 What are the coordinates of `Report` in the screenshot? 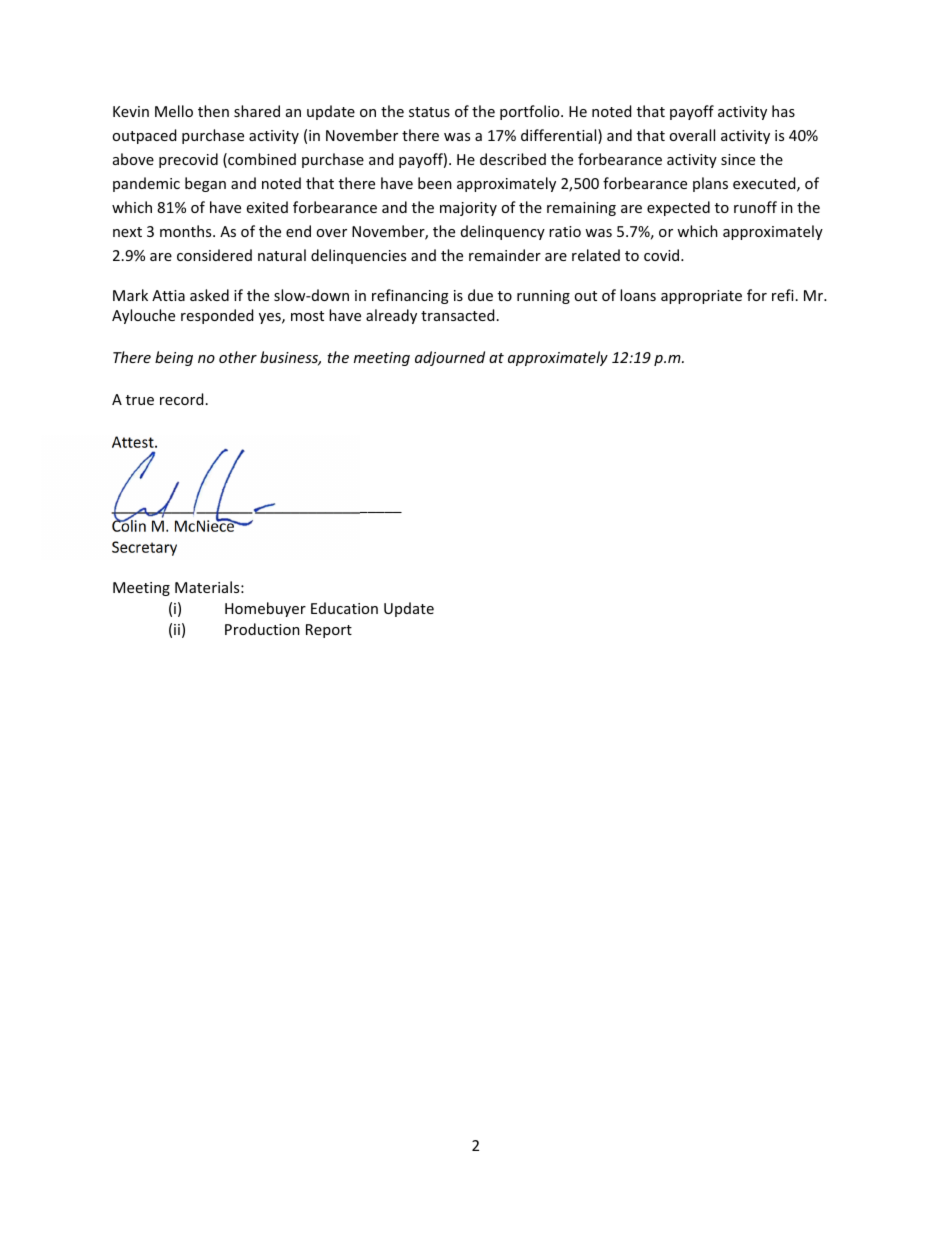 It's located at (329, 631).
